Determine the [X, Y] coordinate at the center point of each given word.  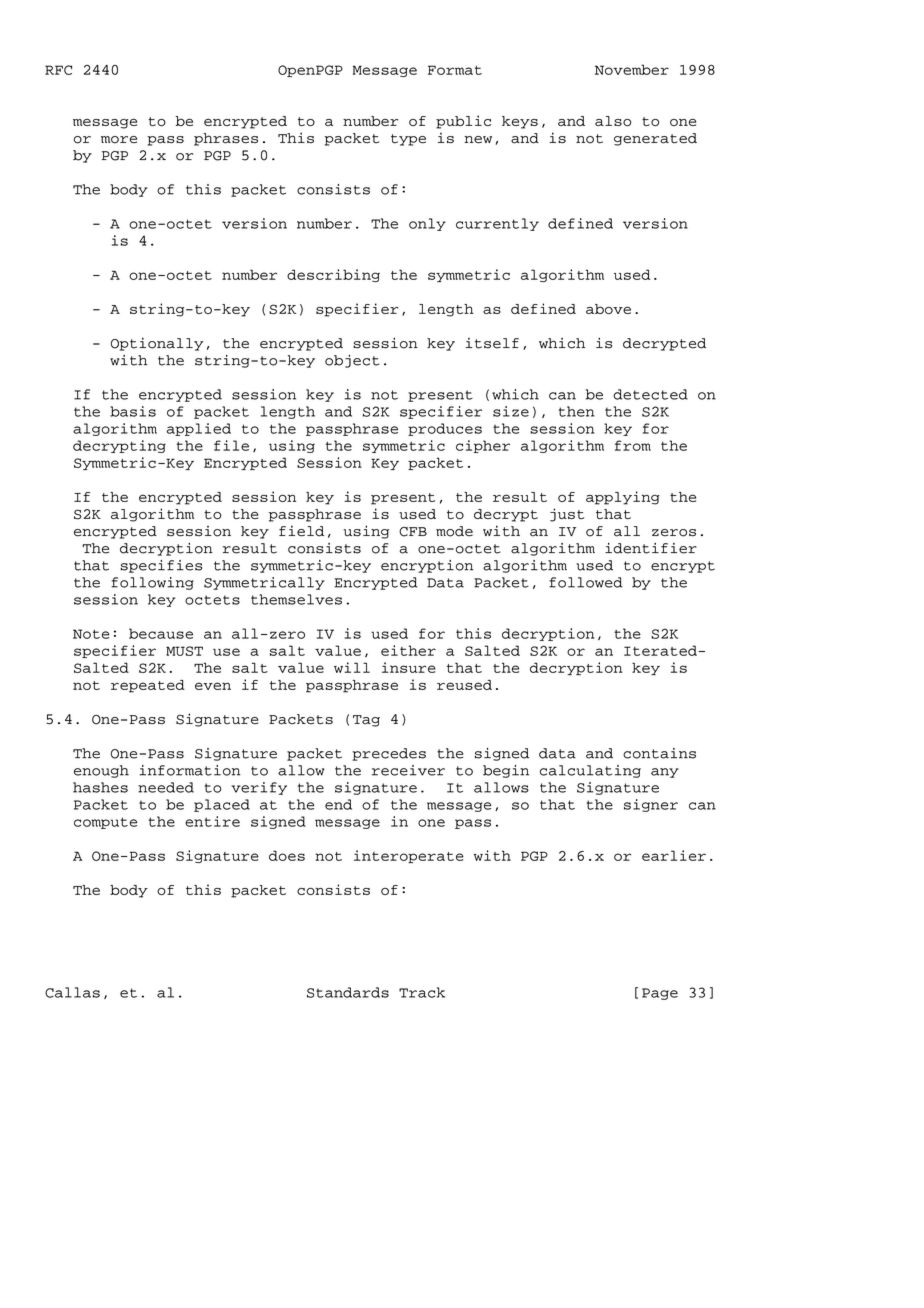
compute [105, 823]
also [613, 121]
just [567, 515]
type [408, 140]
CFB [413, 532]
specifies [161, 566]
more [119, 140]
